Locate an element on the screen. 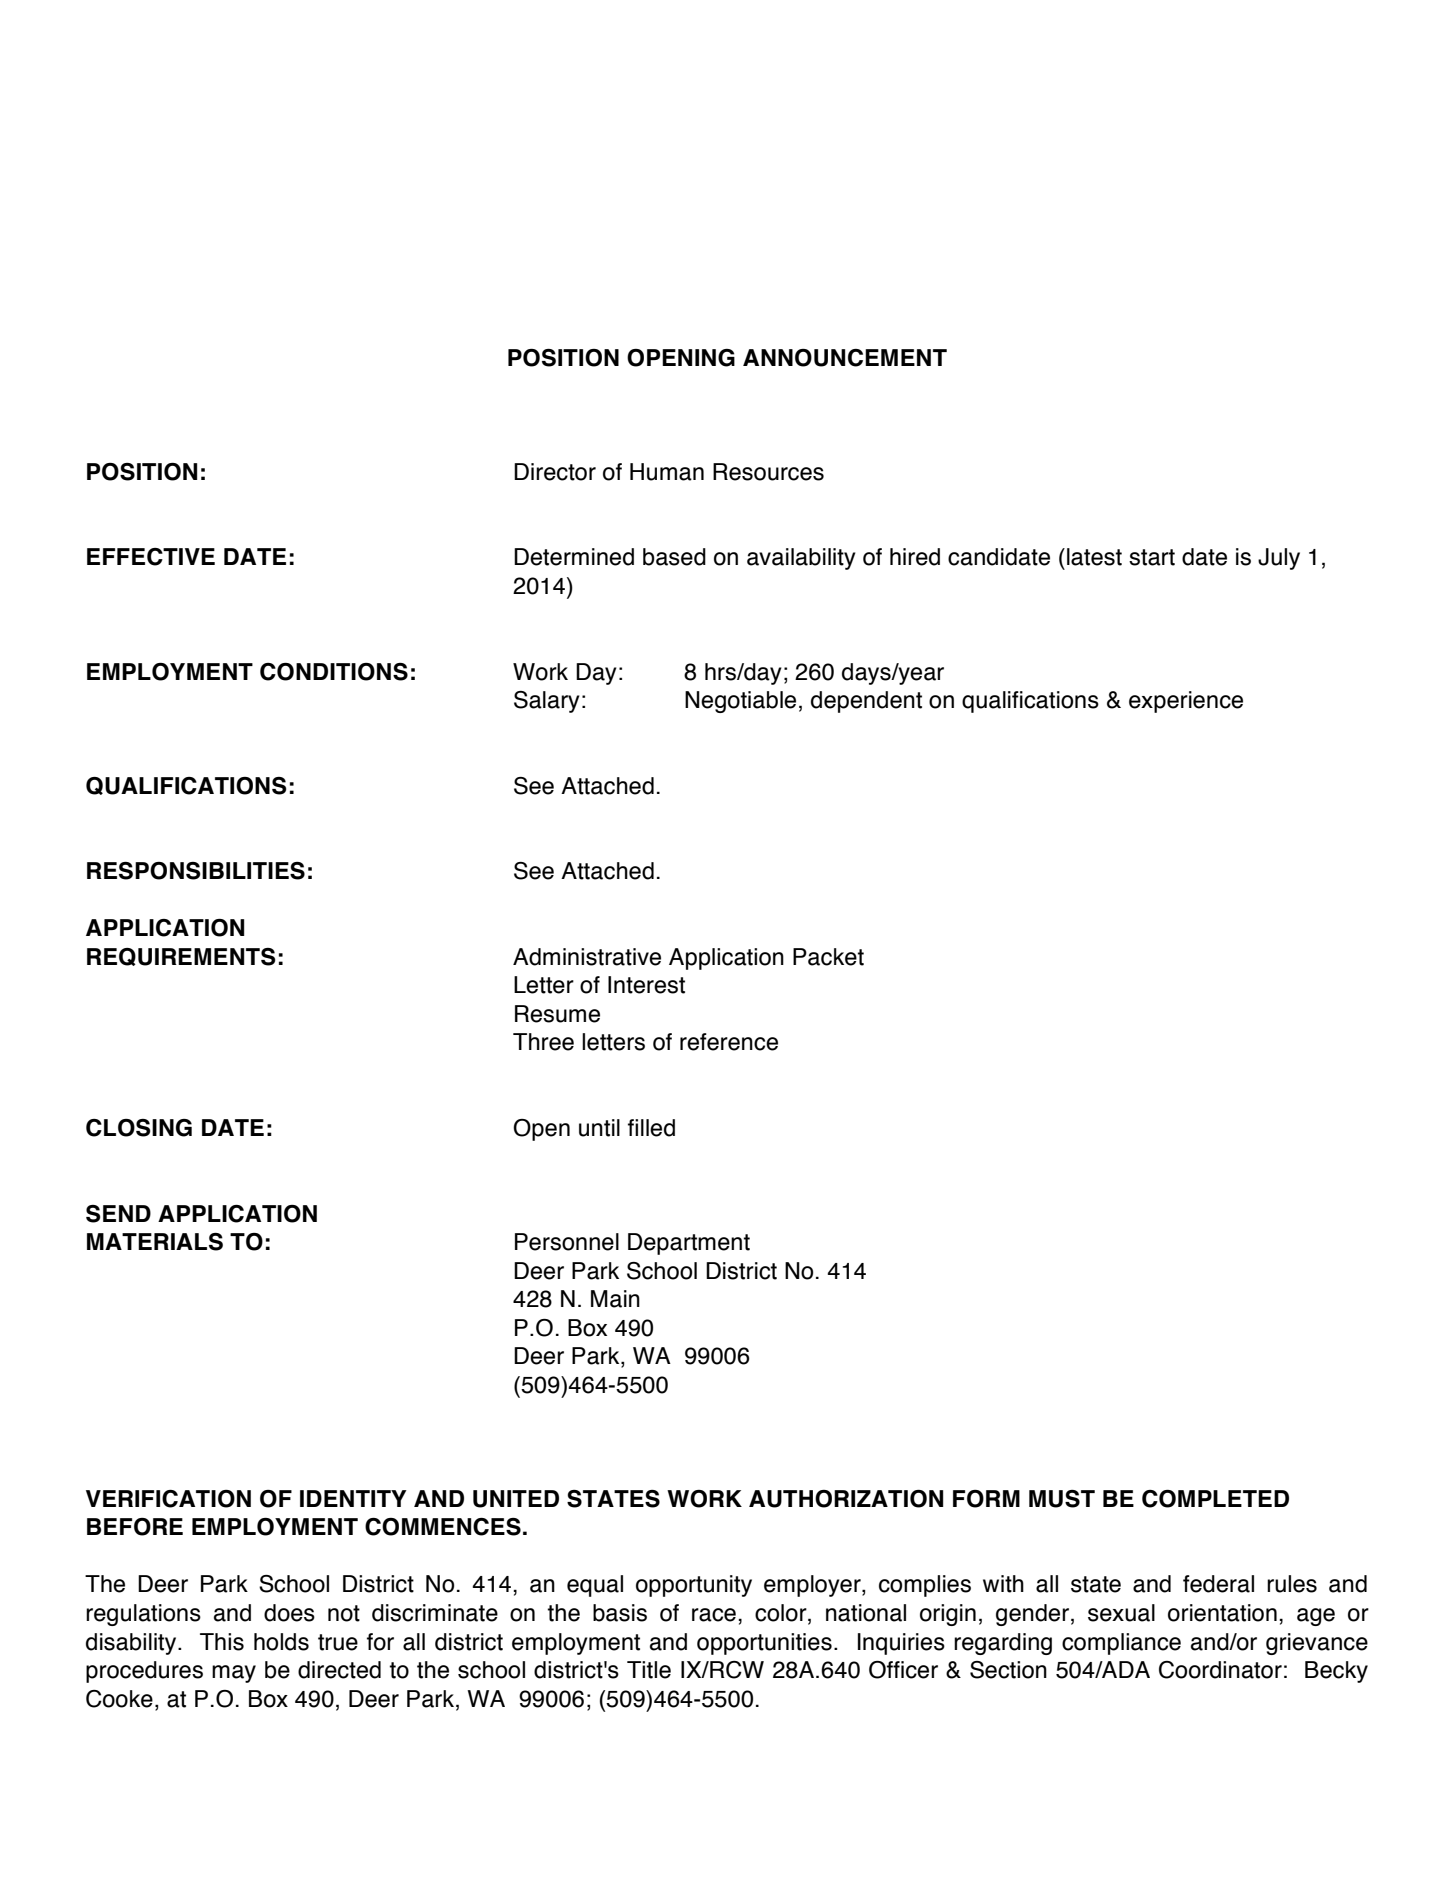 The height and width of the screenshot is (1882, 1454). RESPONSIBILITIES is located at coordinates (196, 871).
